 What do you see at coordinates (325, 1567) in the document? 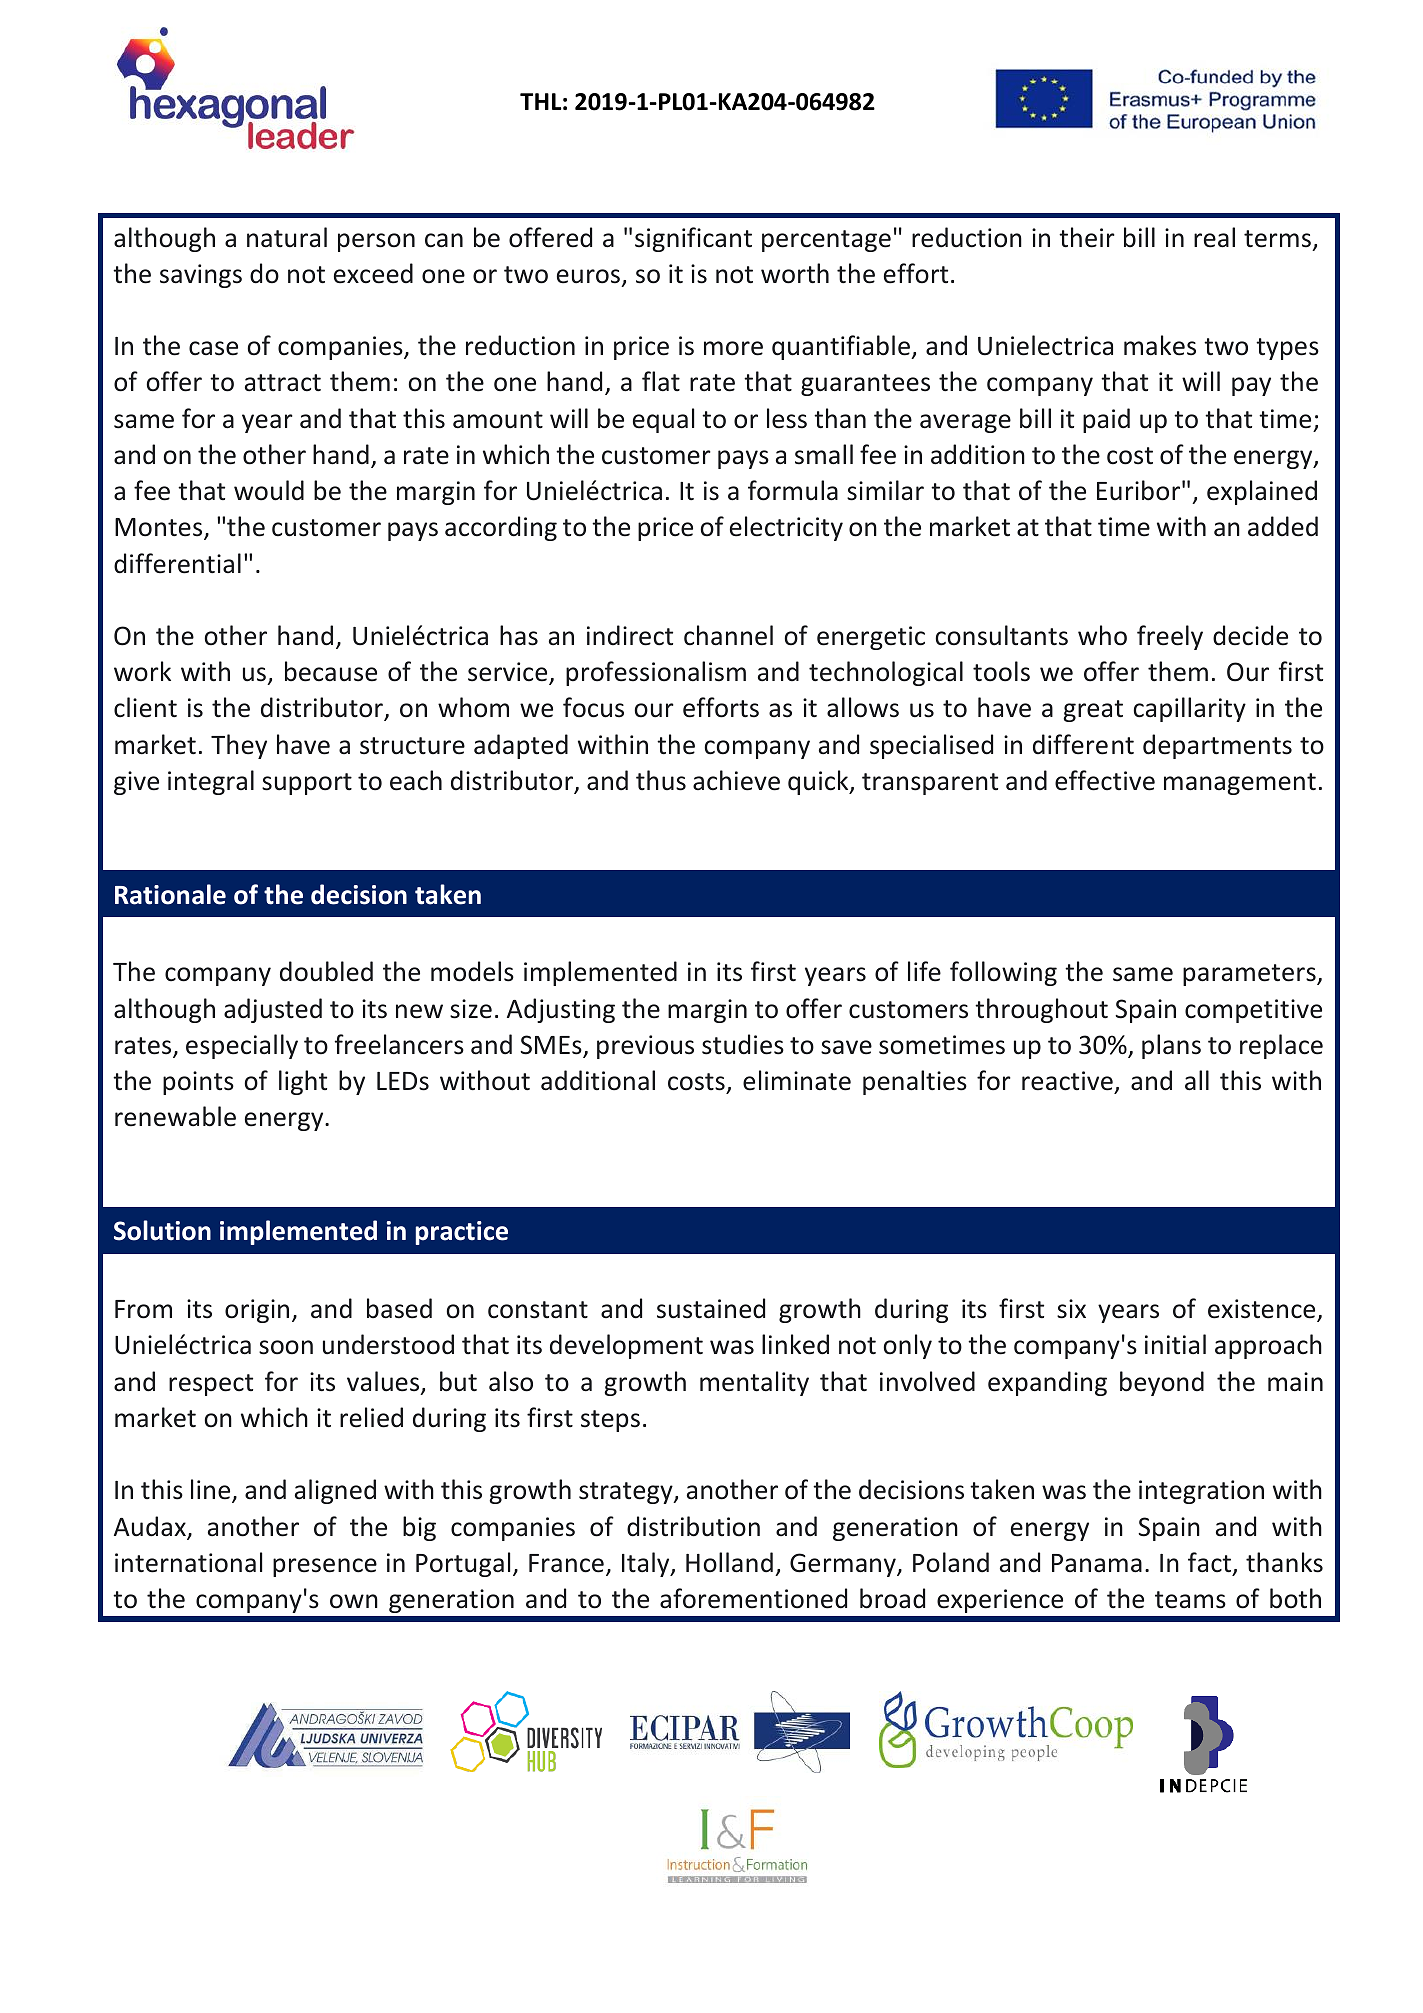
I see `presence` at bounding box center [325, 1567].
